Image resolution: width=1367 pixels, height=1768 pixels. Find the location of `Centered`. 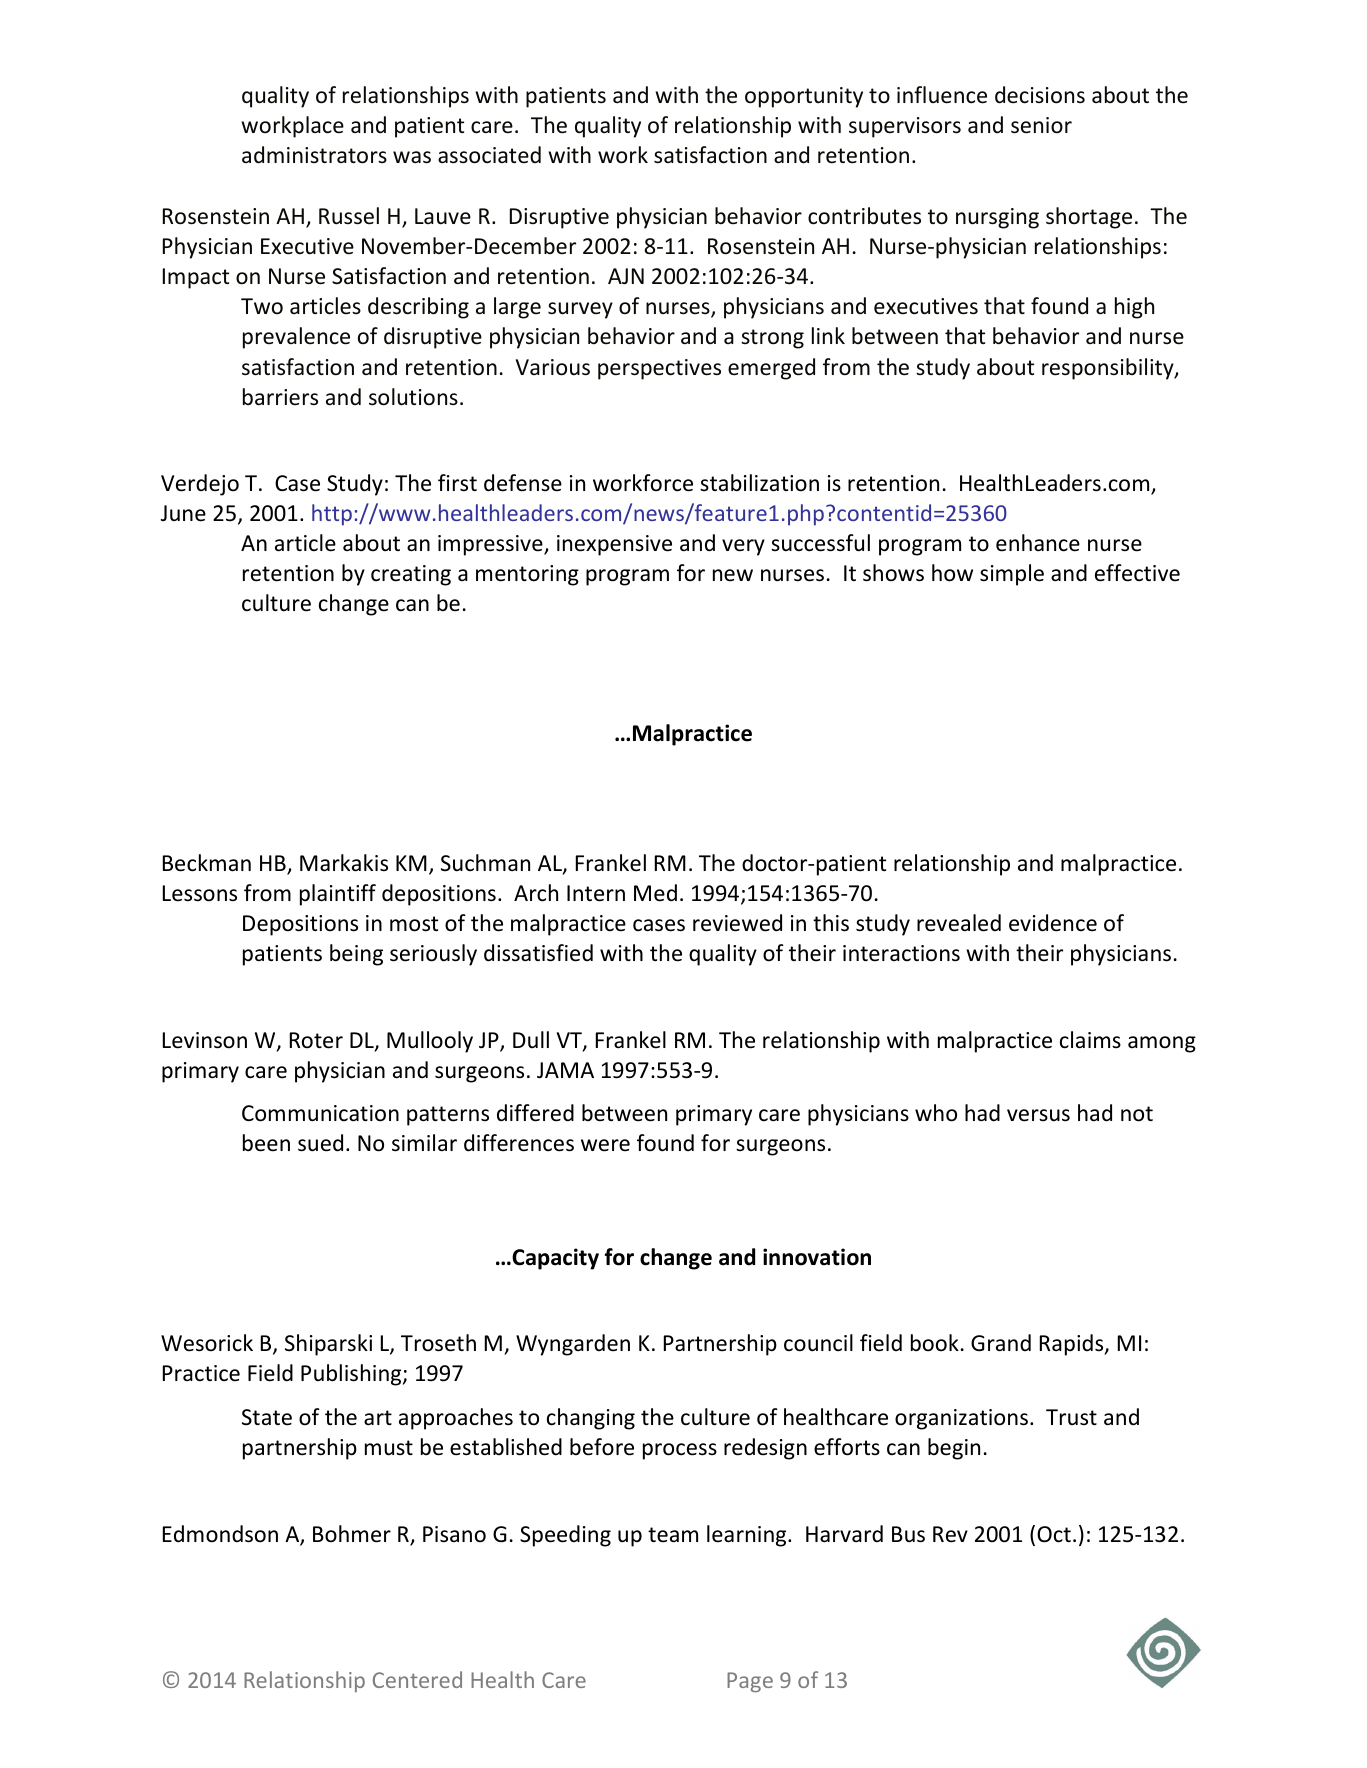

Centered is located at coordinates (417, 1679).
